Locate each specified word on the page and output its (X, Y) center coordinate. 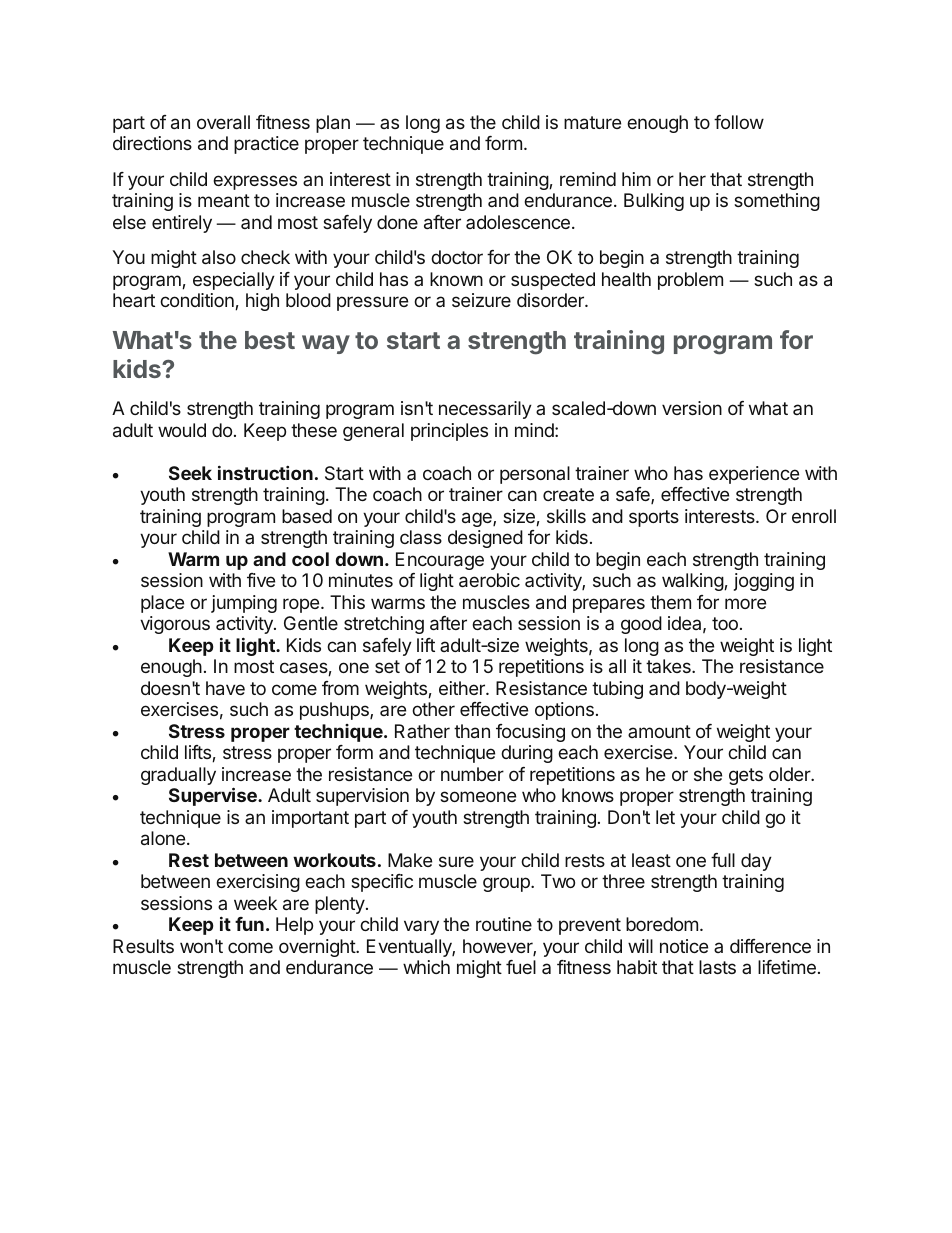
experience (754, 475)
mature (592, 122)
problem (690, 281)
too (725, 623)
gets (746, 776)
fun (249, 924)
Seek (190, 473)
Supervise (214, 796)
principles (449, 432)
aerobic (489, 580)
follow (739, 122)
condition (198, 301)
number (472, 774)
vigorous (175, 625)
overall (223, 122)
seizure (481, 300)
